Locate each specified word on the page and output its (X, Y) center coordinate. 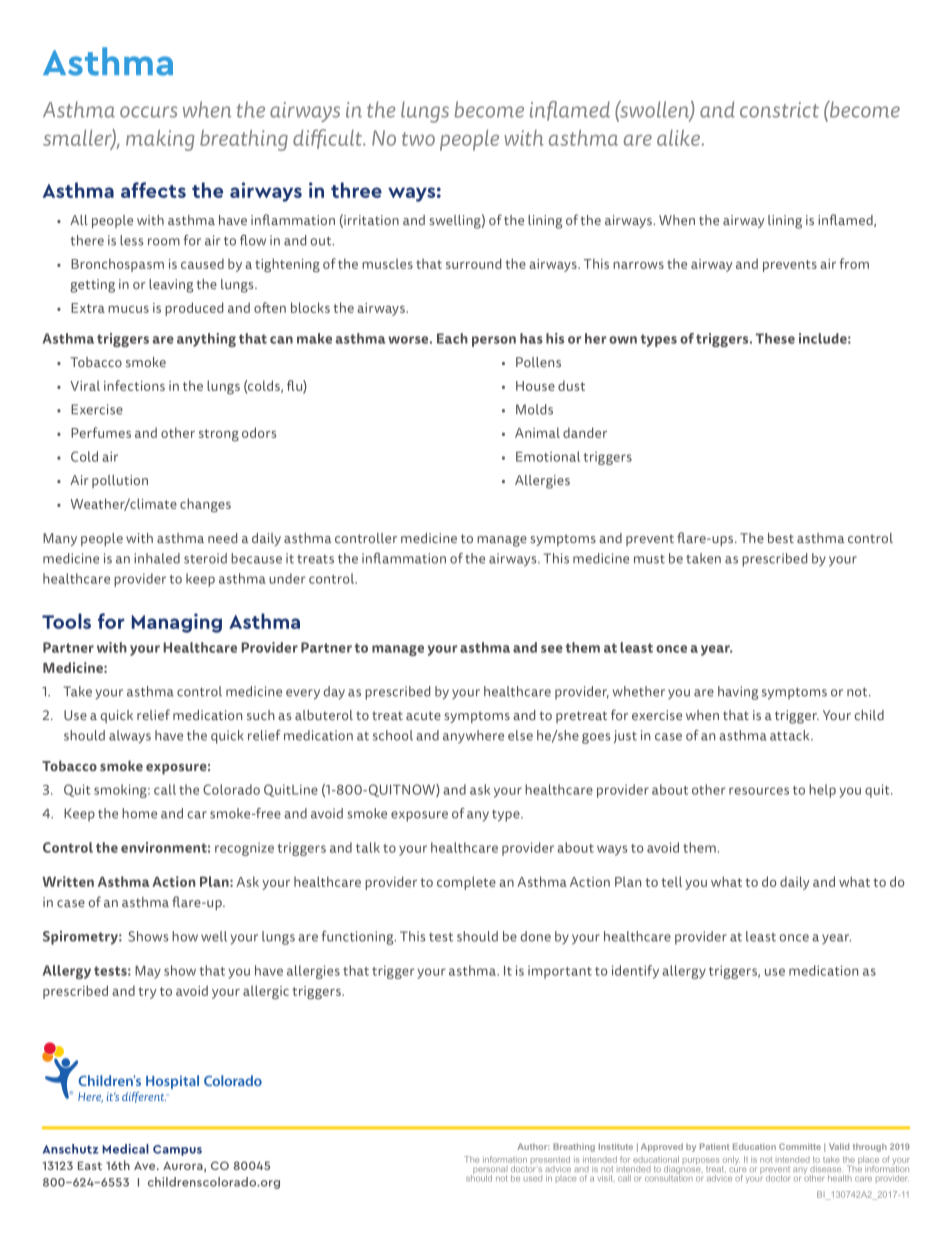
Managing (177, 623)
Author (533, 1146)
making (160, 140)
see (552, 649)
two (418, 139)
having (738, 693)
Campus (177, 1150)
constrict (779, 110)
